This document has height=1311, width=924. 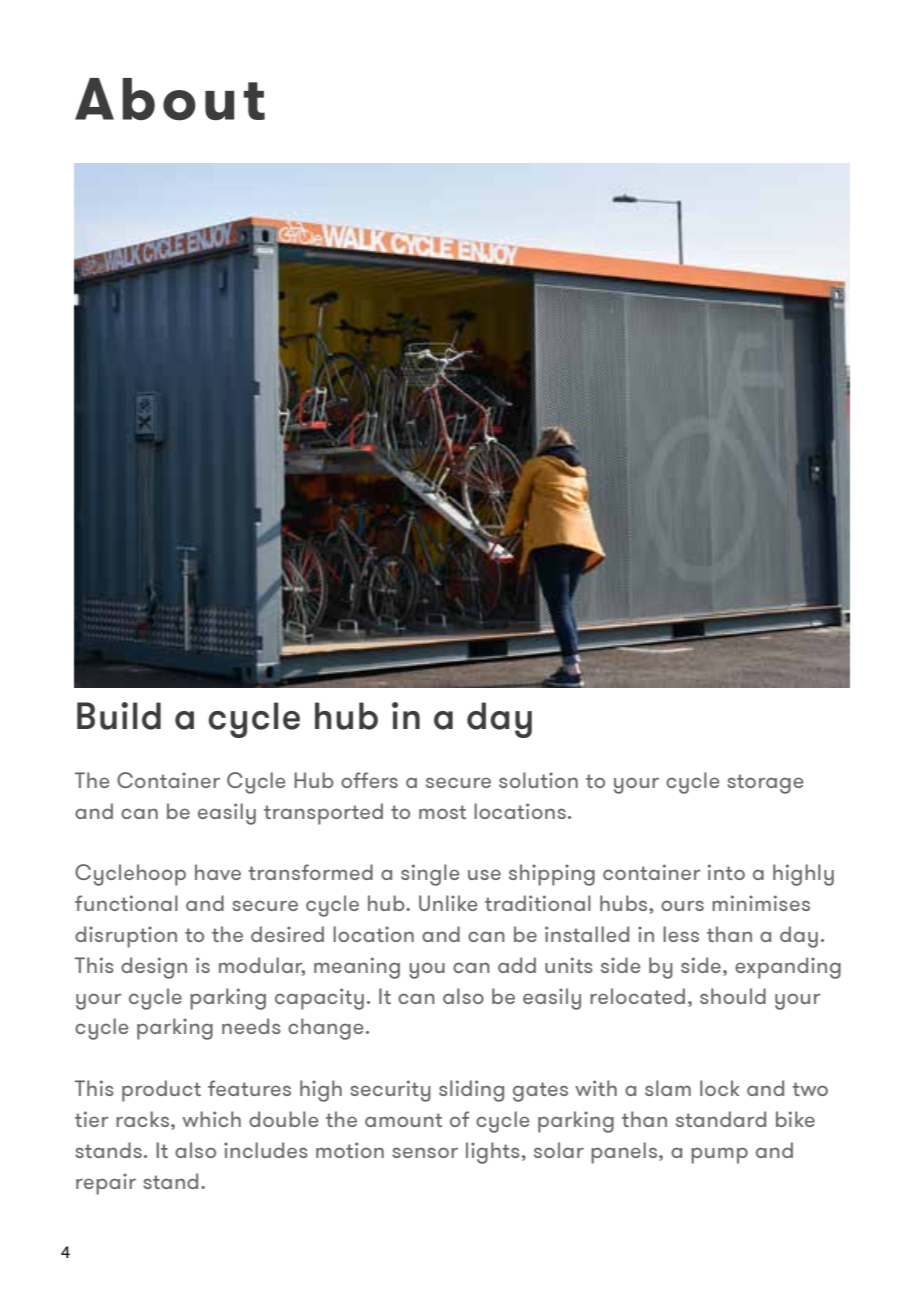 I want to click on most, so click(x=442, y=812).
